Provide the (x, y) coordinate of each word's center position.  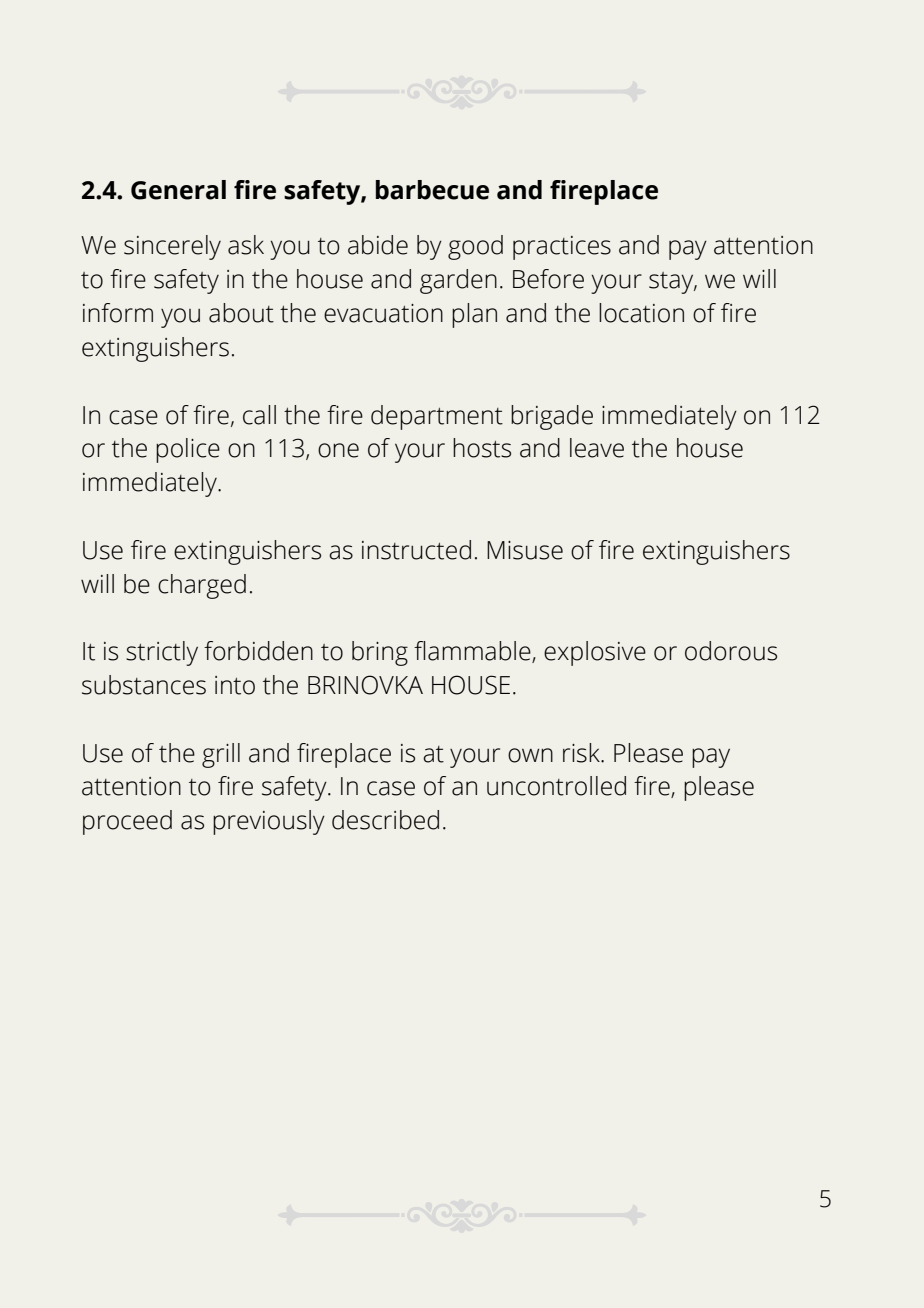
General (178, 190)
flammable (473, 652)
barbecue (432, 190)
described (385, 820)
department (437, 417)
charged (202, 586)
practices (562, 248)
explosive (595, 653)
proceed (127, 822)
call (259, 415)
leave (597, 448)
